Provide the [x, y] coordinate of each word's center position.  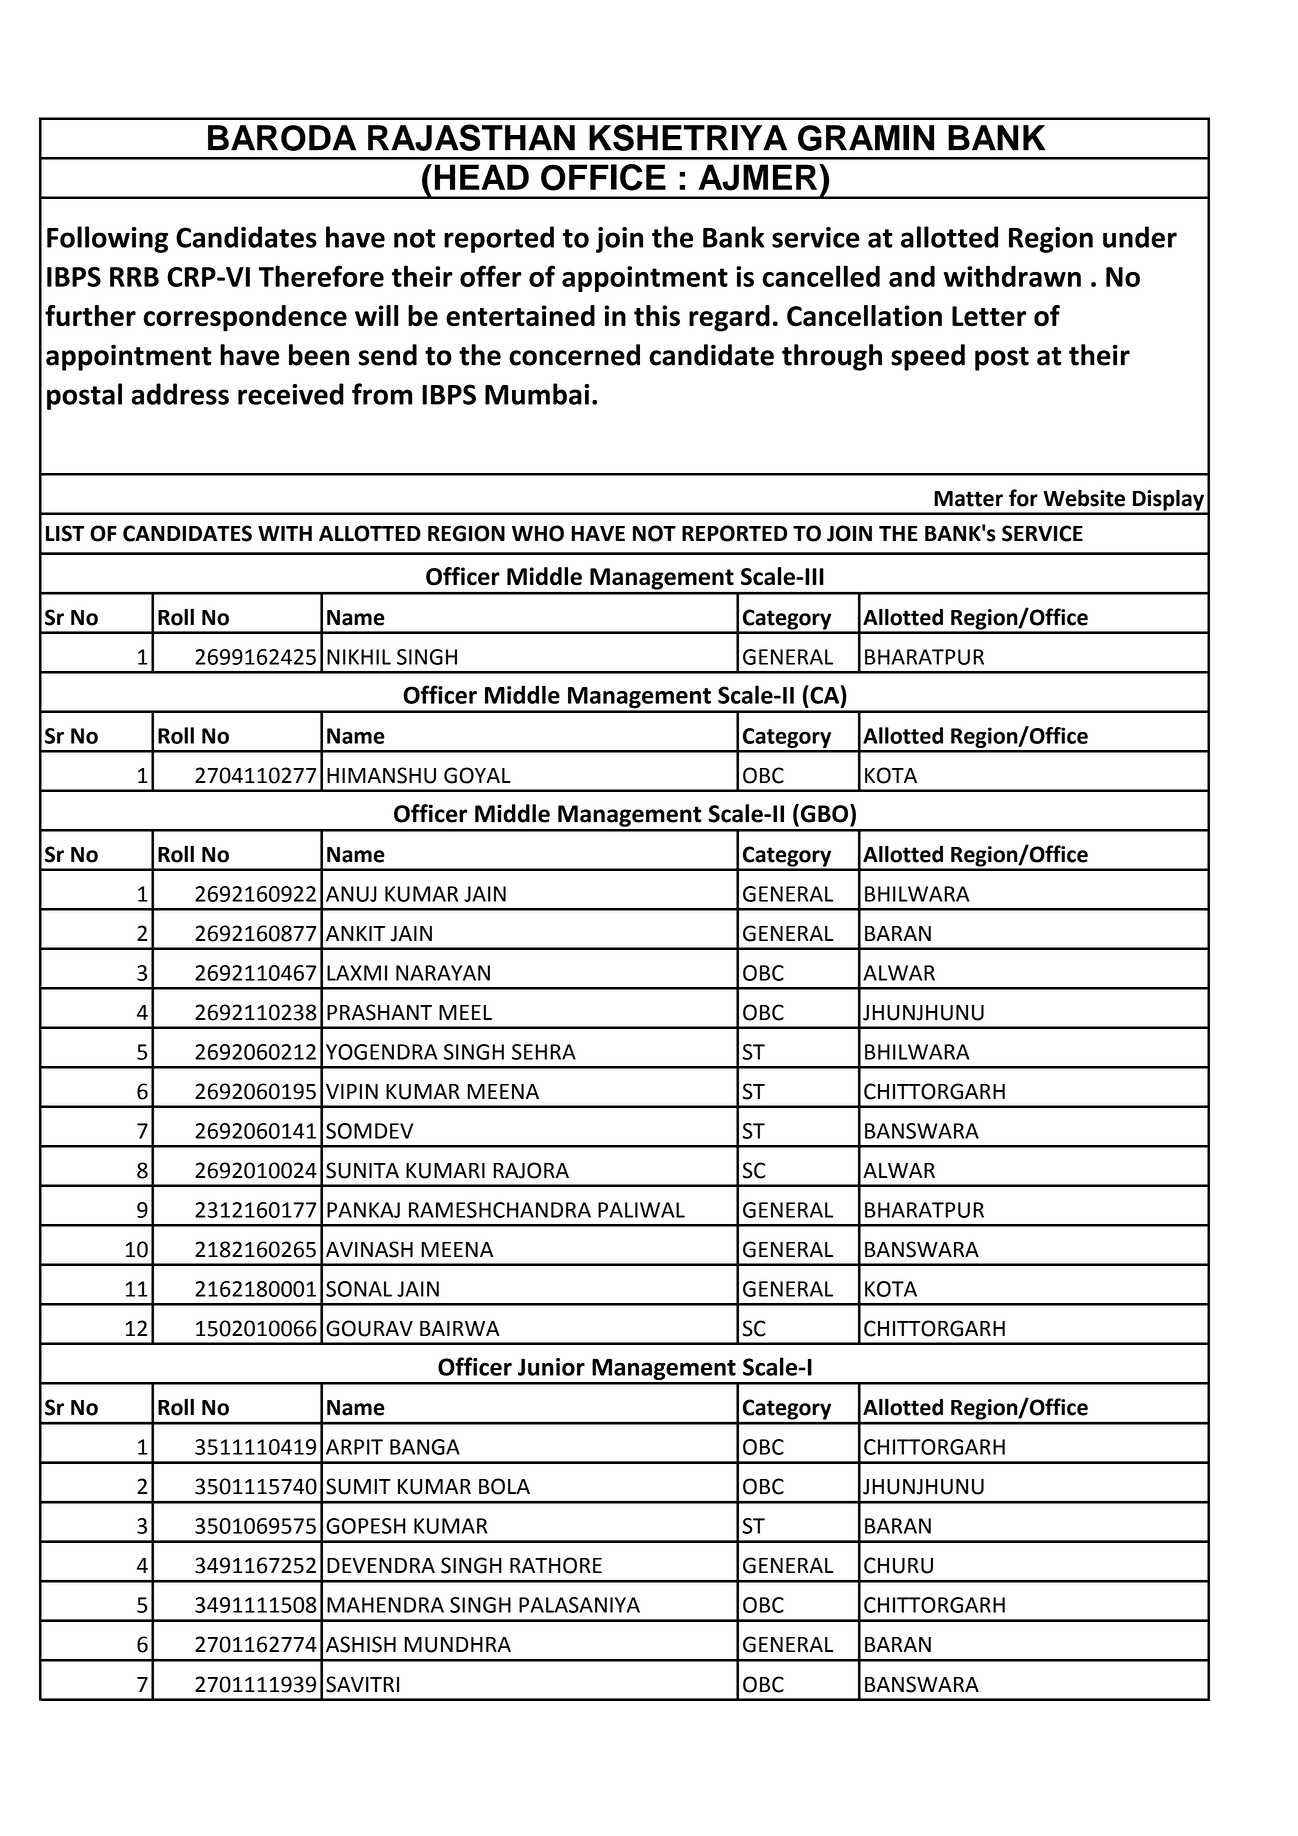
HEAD [482, 177]
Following [107, 239]
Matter [968, 499]
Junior [551, 1367]
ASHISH [361, 1644]
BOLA [504, 1486]
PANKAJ [363, 1210]
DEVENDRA [381, 1565]
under [1140, 237]
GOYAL [477, 775]
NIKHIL [359, 657]
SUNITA [362, 1170]
